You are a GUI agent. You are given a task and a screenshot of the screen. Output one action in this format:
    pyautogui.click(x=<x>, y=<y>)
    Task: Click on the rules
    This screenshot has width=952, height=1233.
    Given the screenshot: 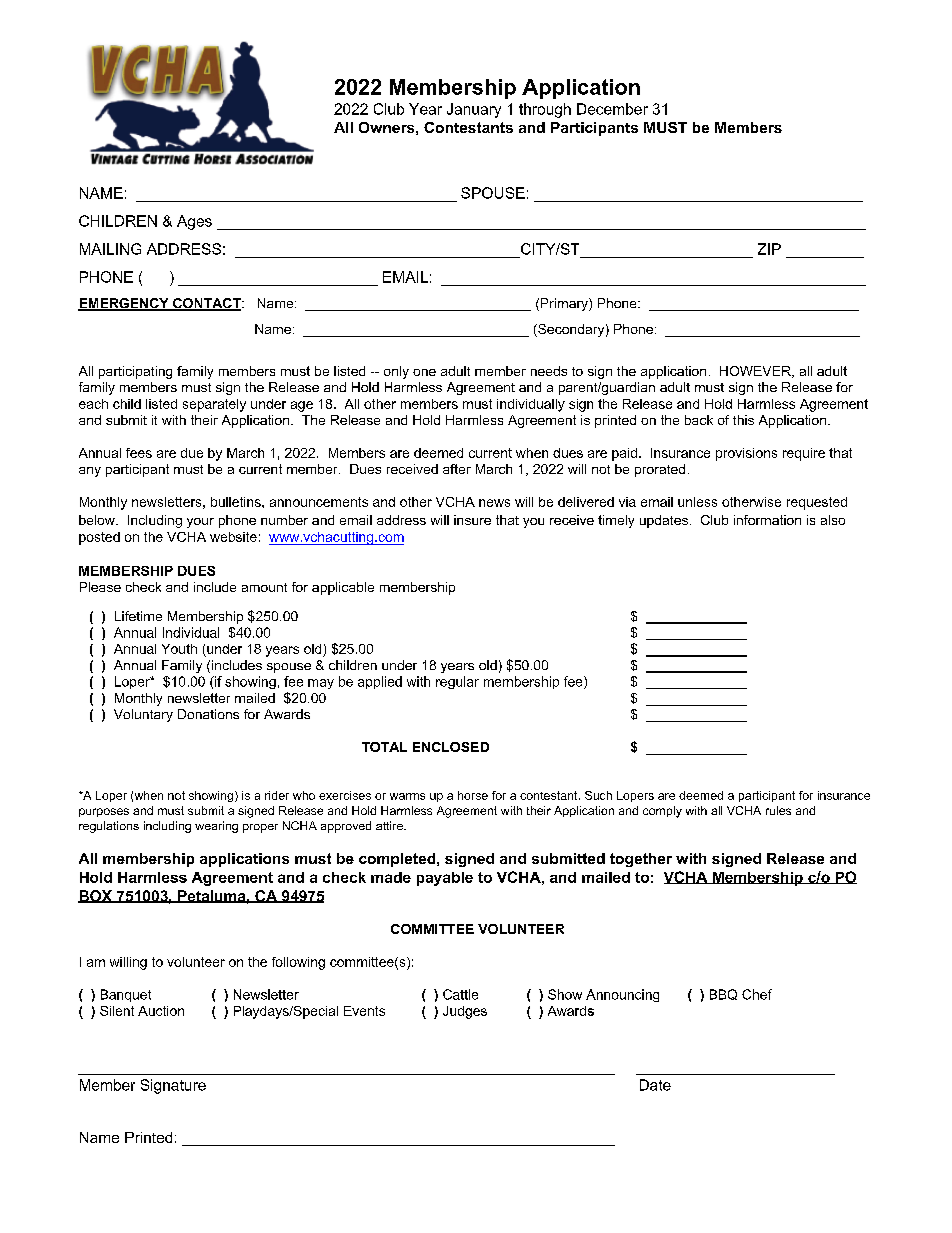 What is the action you would take?
    pyautogui.click(x=778, y=810)
